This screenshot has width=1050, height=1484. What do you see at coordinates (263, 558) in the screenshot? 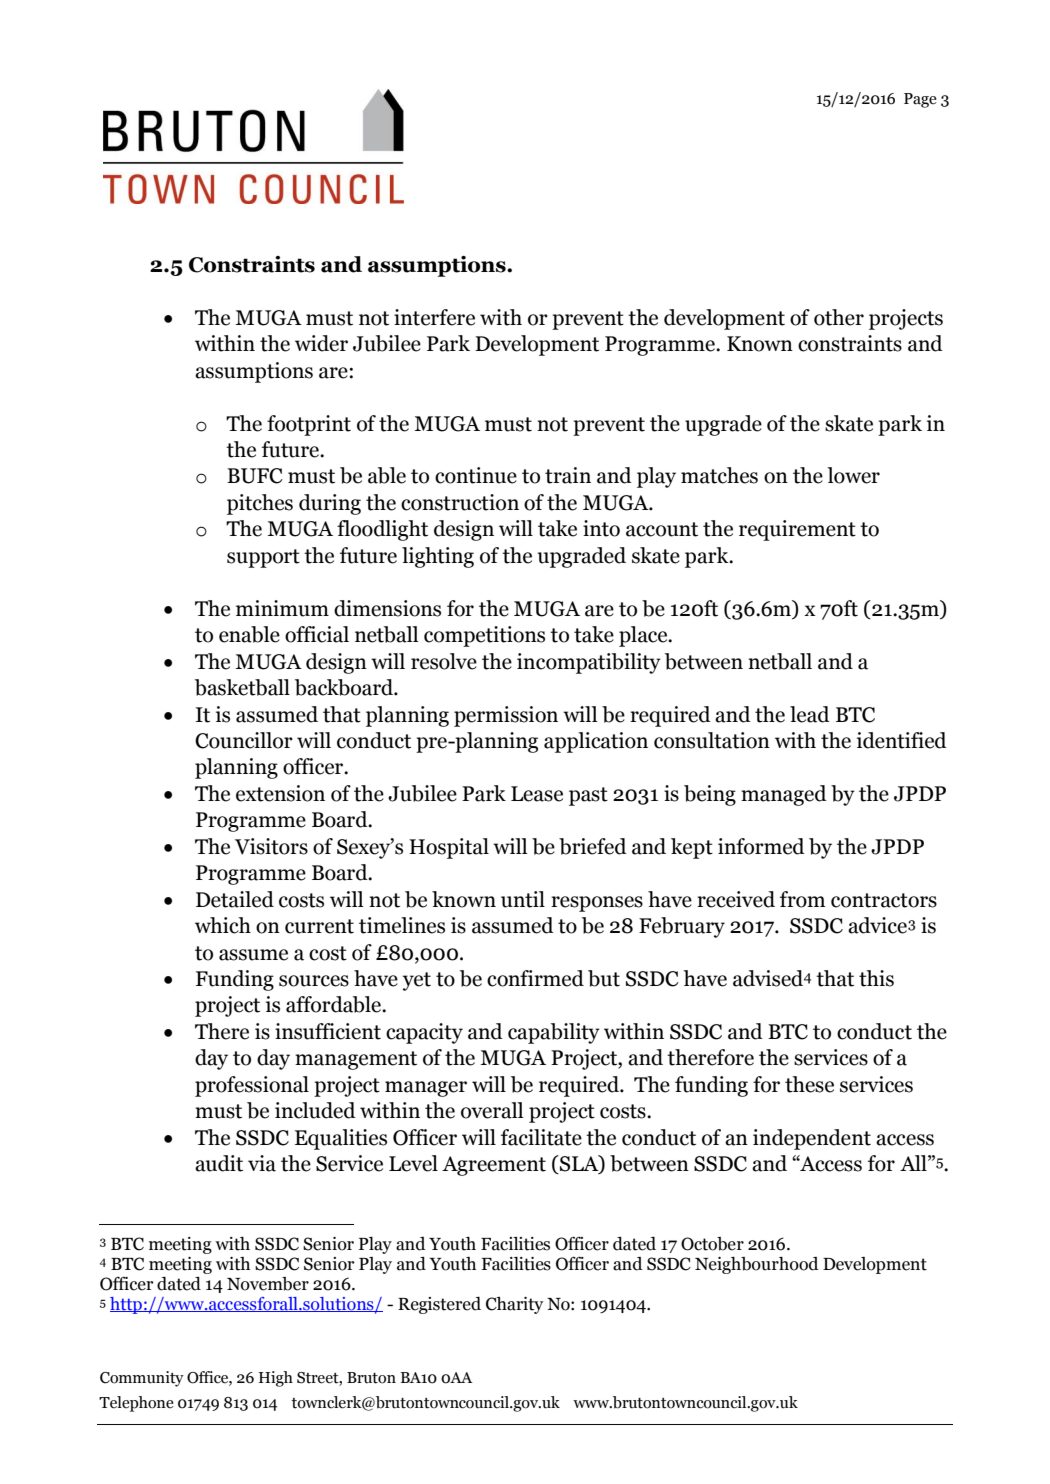
I see `support` at bounding box center [263, 558].
